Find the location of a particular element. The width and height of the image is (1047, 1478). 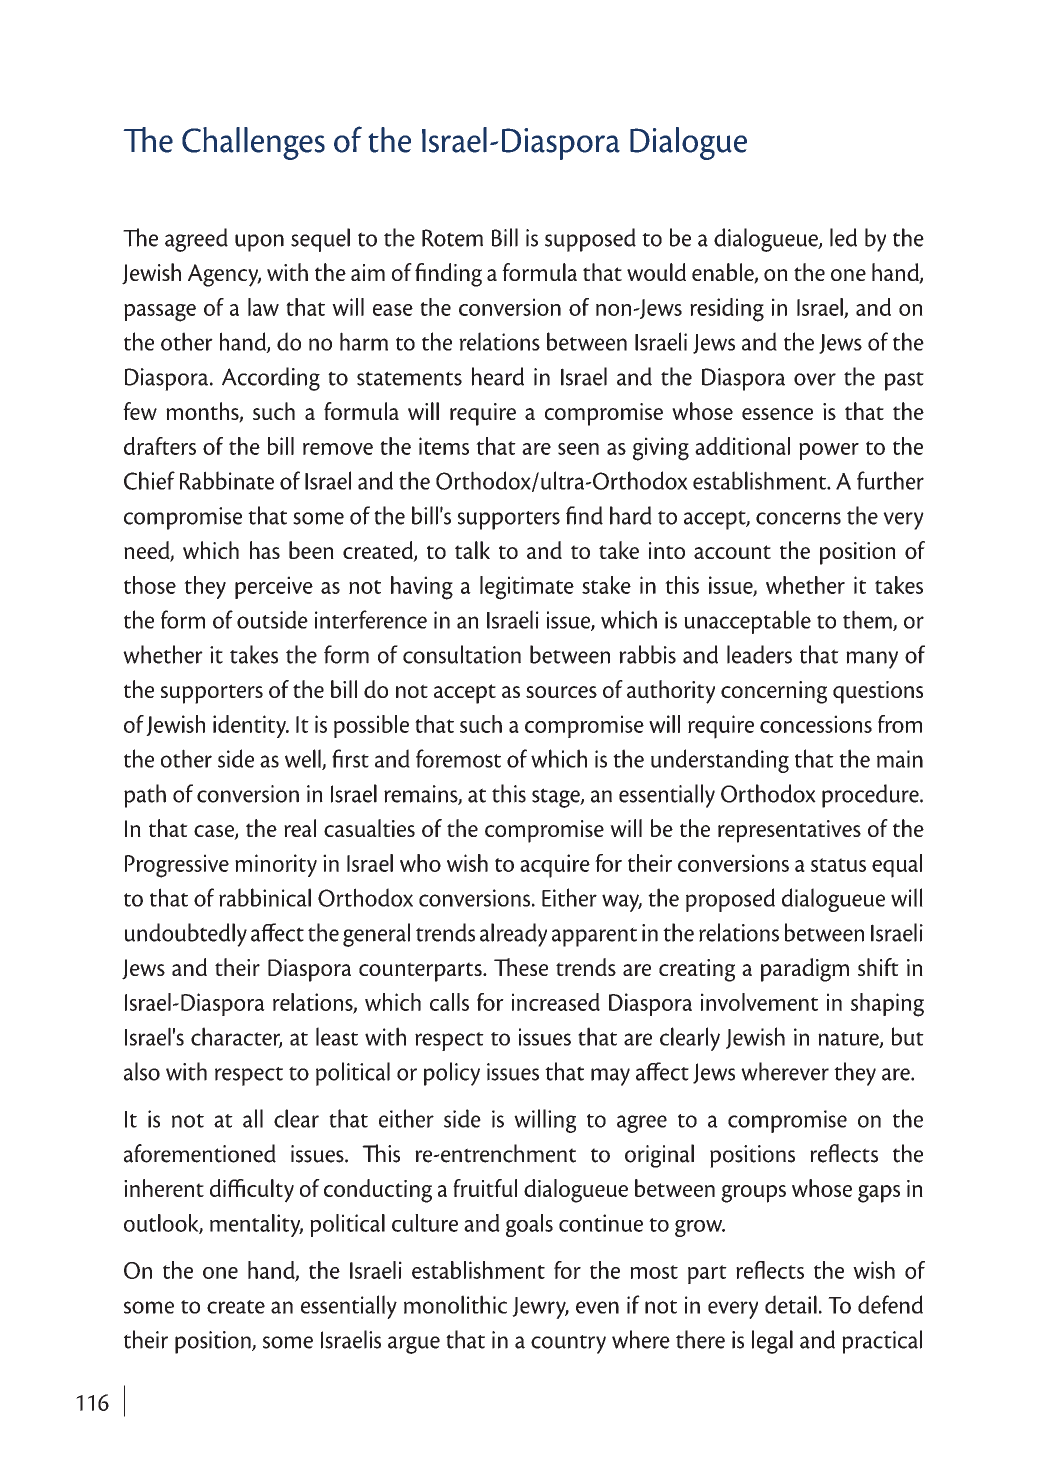

mentality is located at coordinates (256, 1225).
